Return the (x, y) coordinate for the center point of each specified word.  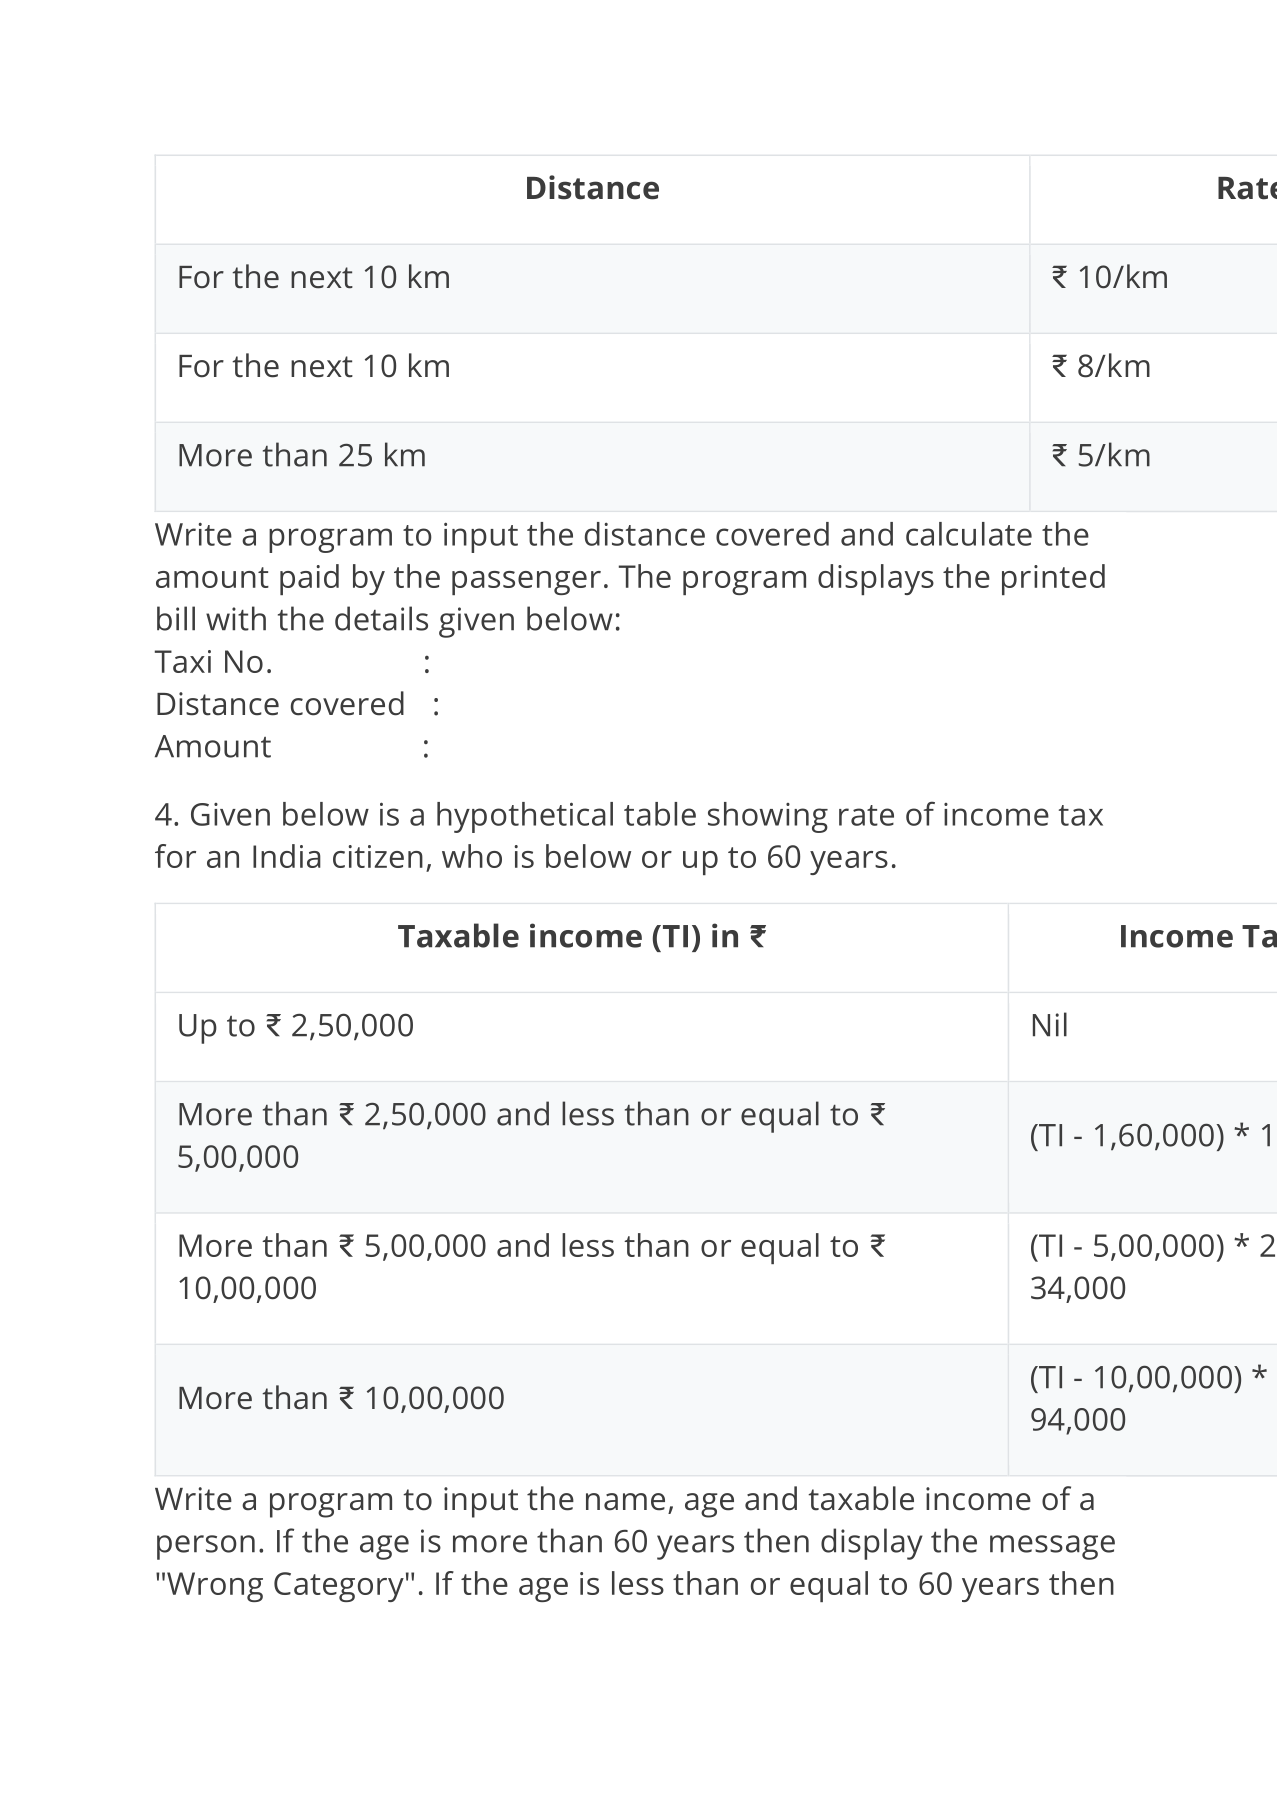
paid (309, 579)
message (1052, 1547)
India (287, 856)
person (206, 1547)
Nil (1050, 1024)
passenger (526, 583)
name (625, 1502)
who (472, 856)
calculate (969, 534)
